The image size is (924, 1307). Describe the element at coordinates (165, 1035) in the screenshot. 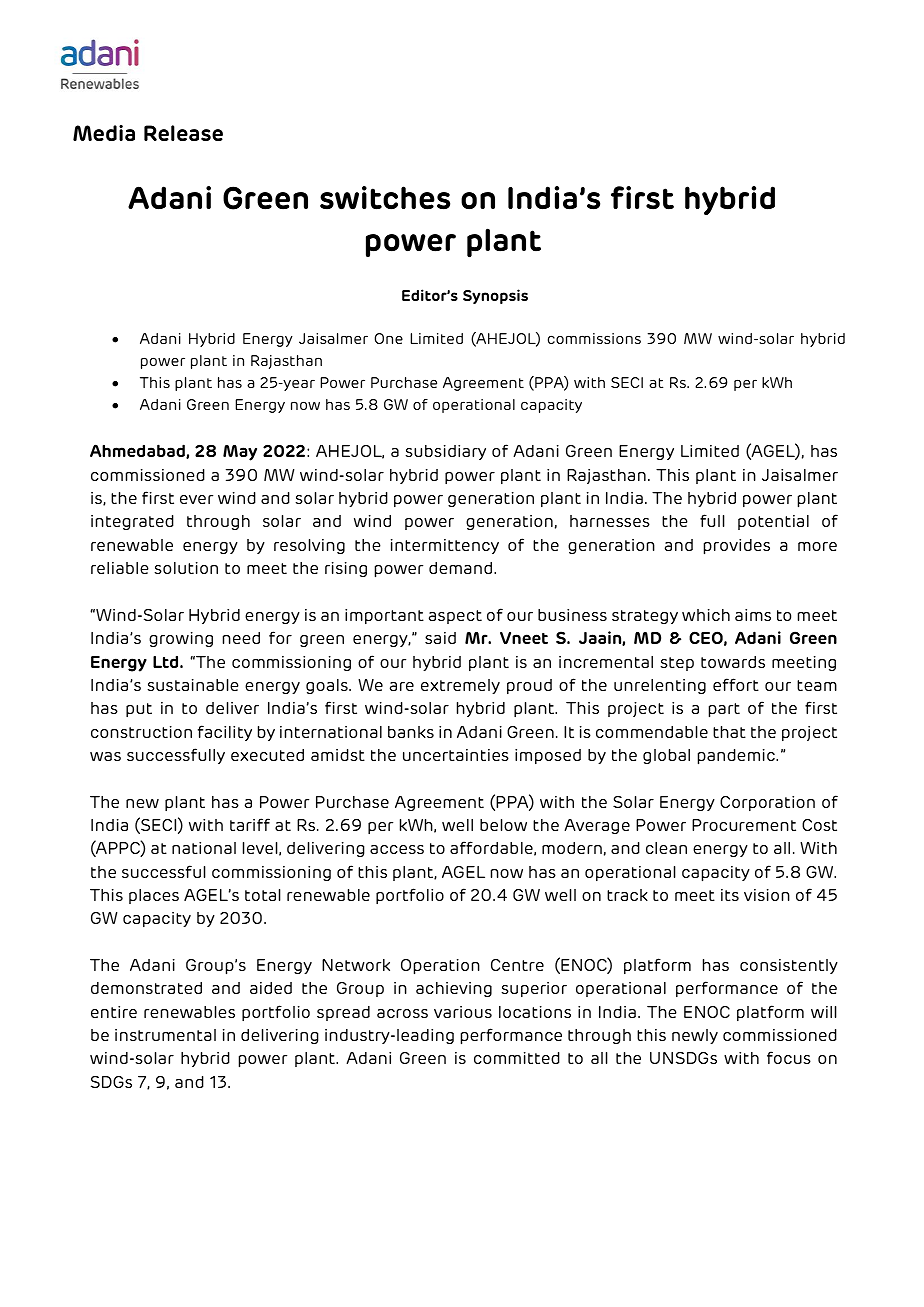

I see `instrumental` at that location.
